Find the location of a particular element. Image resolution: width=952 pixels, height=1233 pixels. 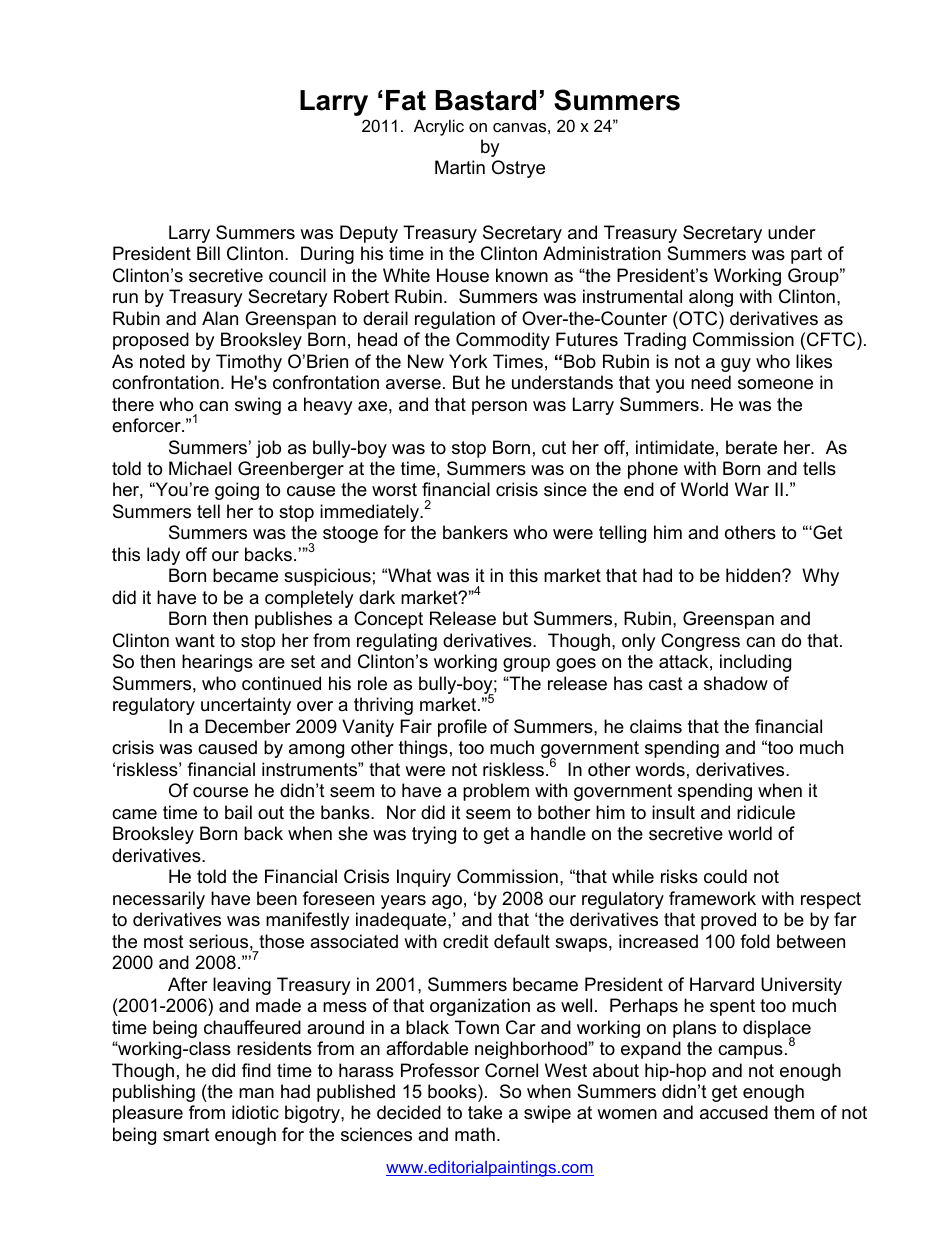

Timothy is located at coordinates (249, 363).
